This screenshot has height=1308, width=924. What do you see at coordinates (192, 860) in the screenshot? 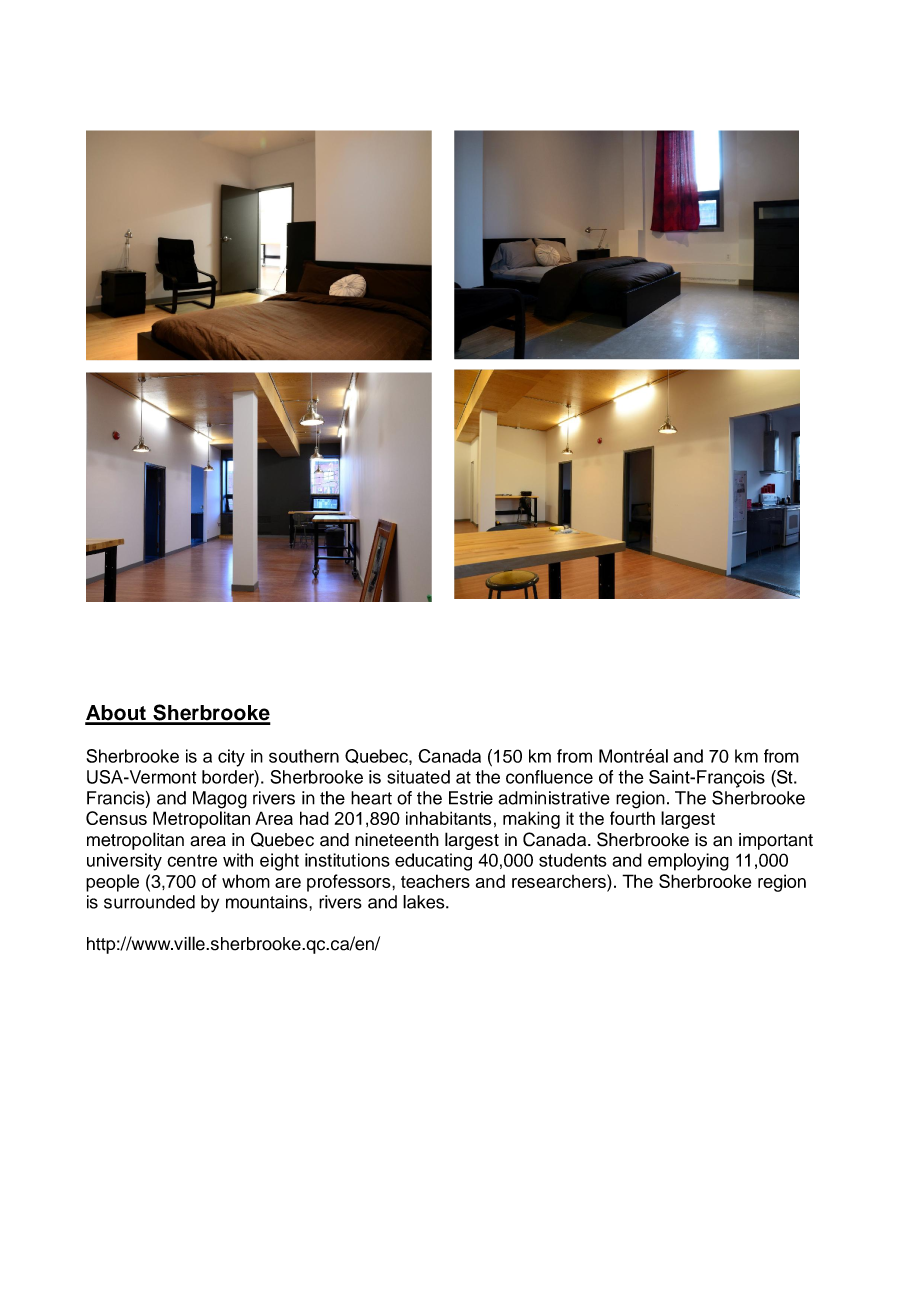
I see `centre` at bounding box center [192, 860].
